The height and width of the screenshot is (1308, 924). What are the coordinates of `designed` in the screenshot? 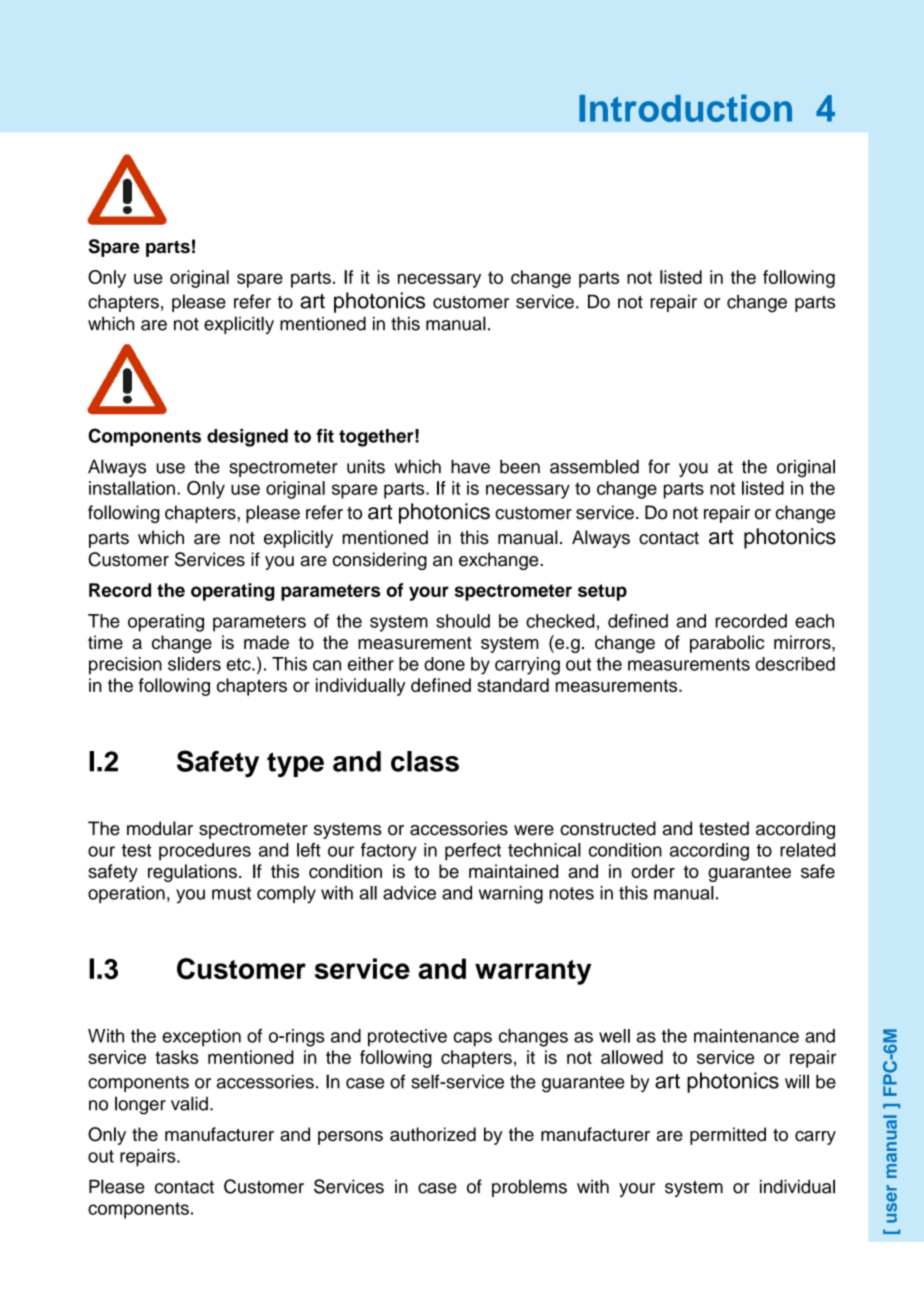 It's located at (247, 438).
